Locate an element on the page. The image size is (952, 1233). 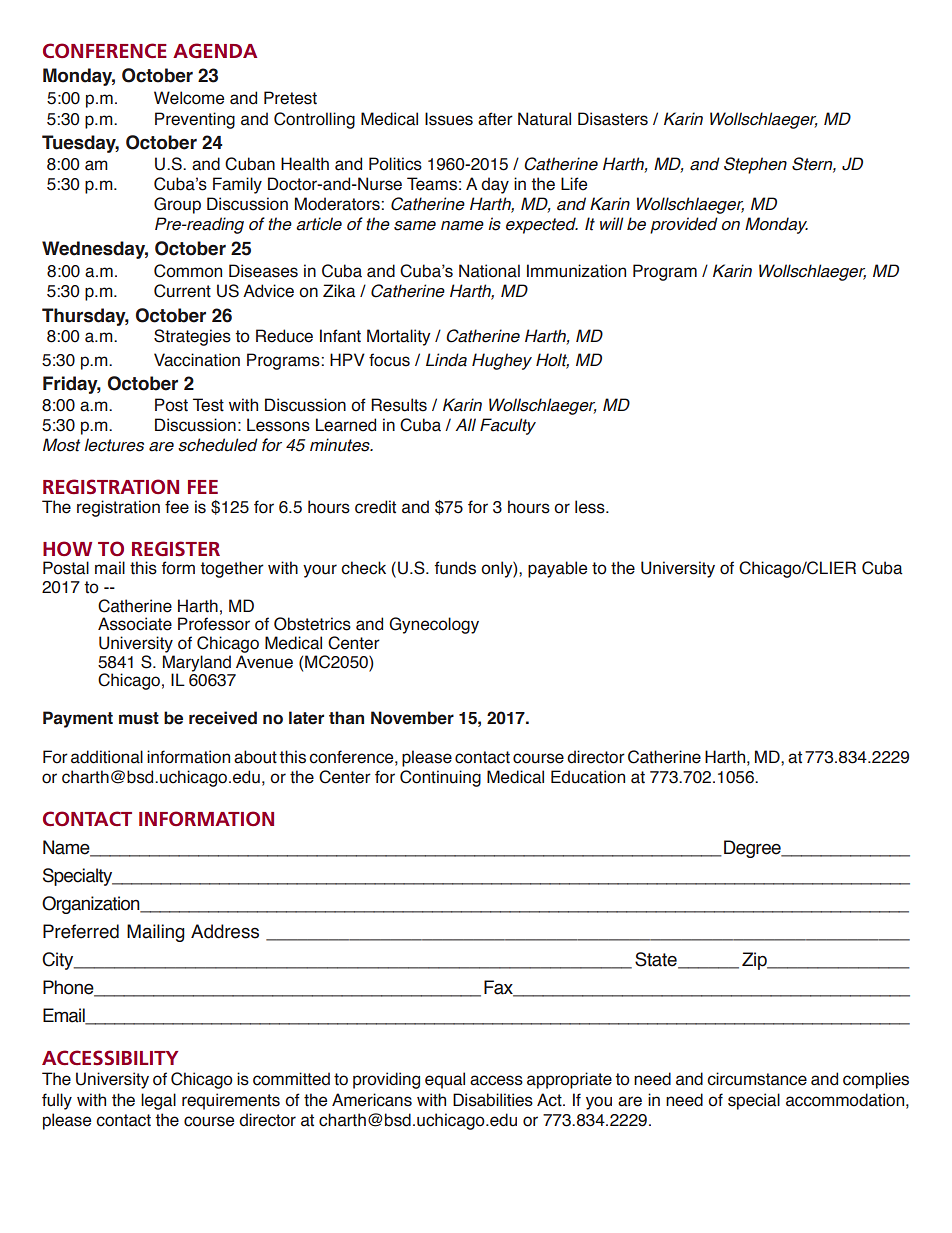
must is located at coordinates (139, 718).
